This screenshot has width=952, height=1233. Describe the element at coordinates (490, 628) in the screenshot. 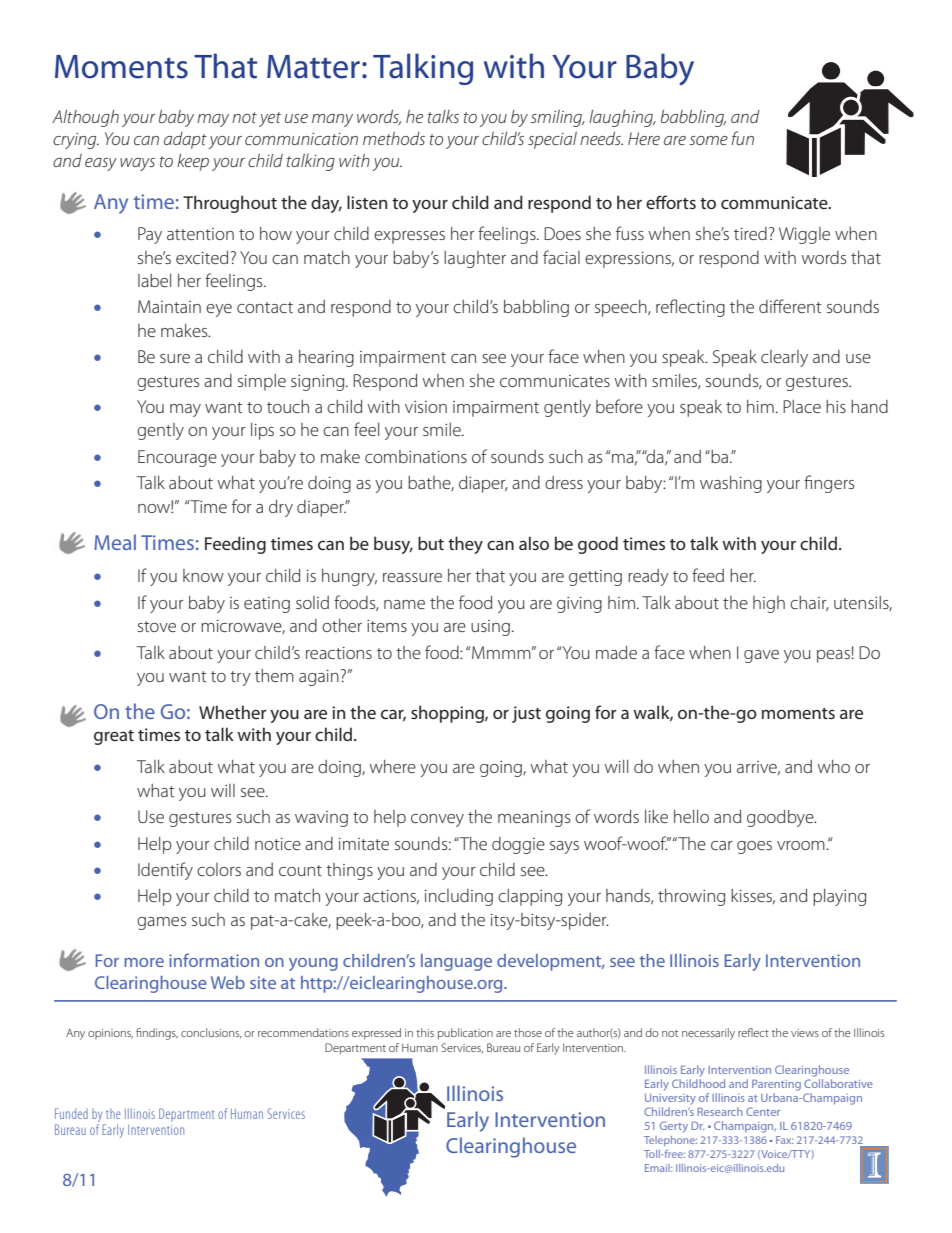

I see `using` at that location.
